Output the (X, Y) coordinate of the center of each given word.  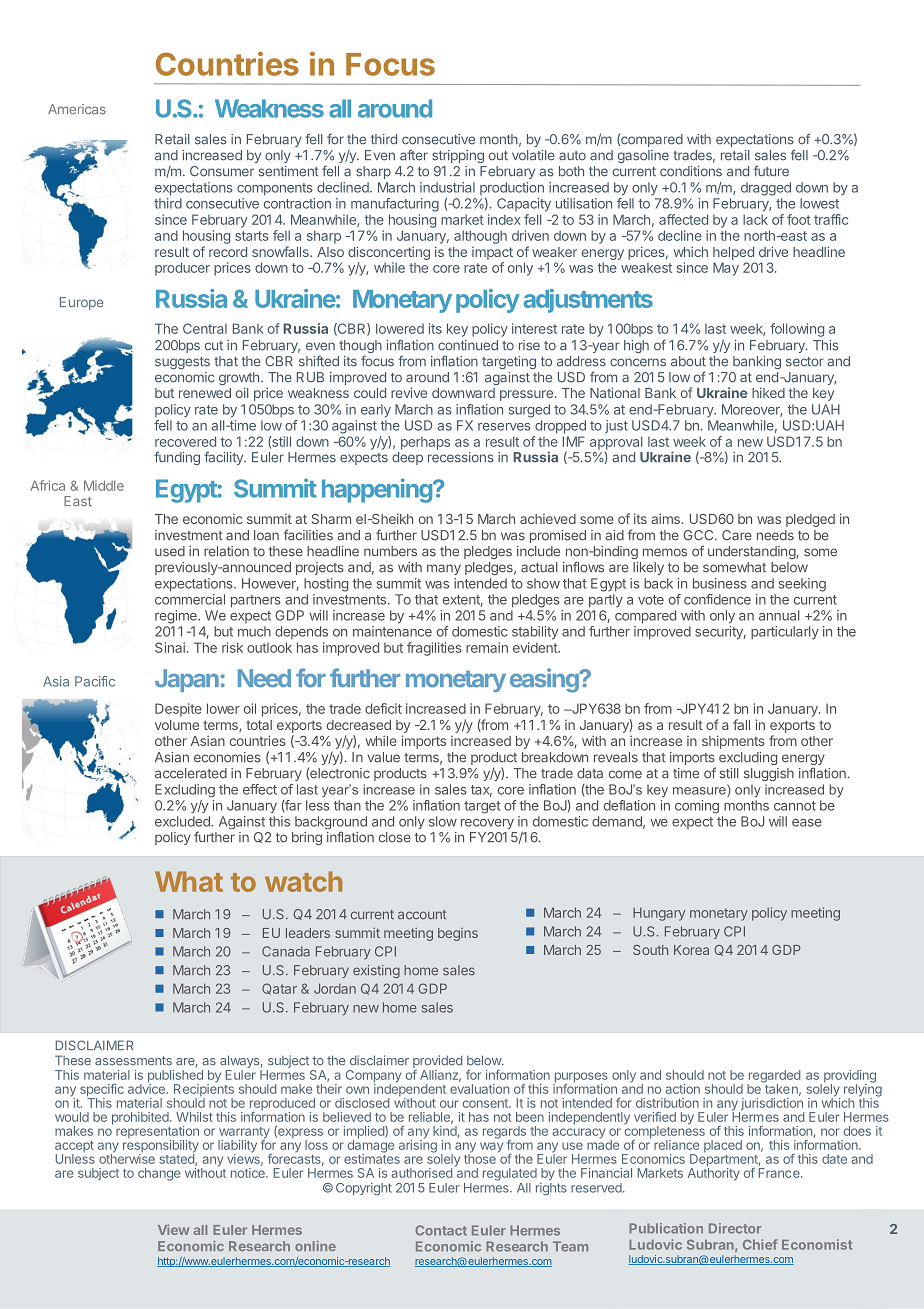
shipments (733, 742)
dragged (766, 189)
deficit (383, 708)
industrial (447, 187)
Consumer (222, 171)
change (159, 1174)
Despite (178, 710)
